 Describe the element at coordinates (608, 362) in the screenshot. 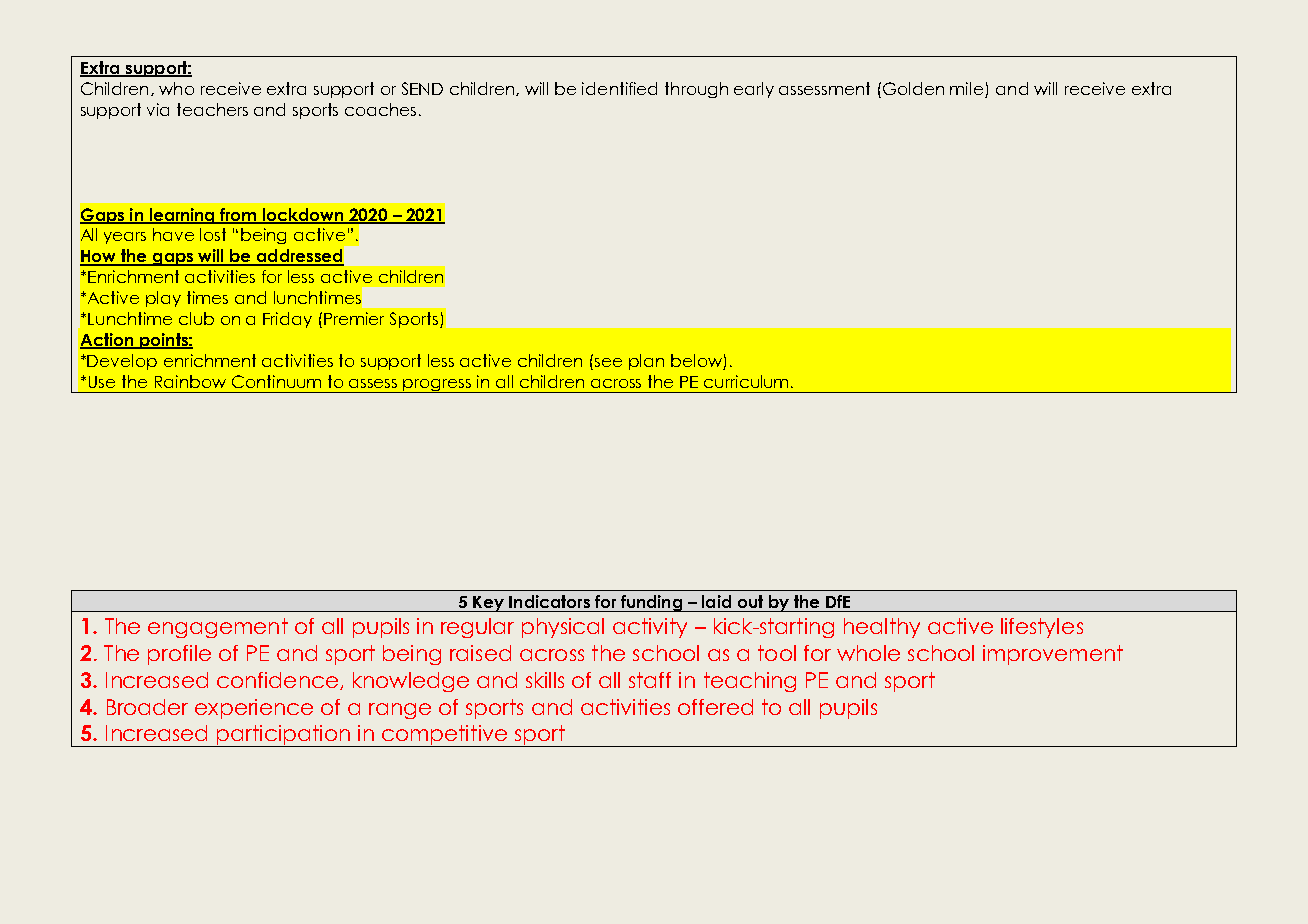

I see `see` at that location.
